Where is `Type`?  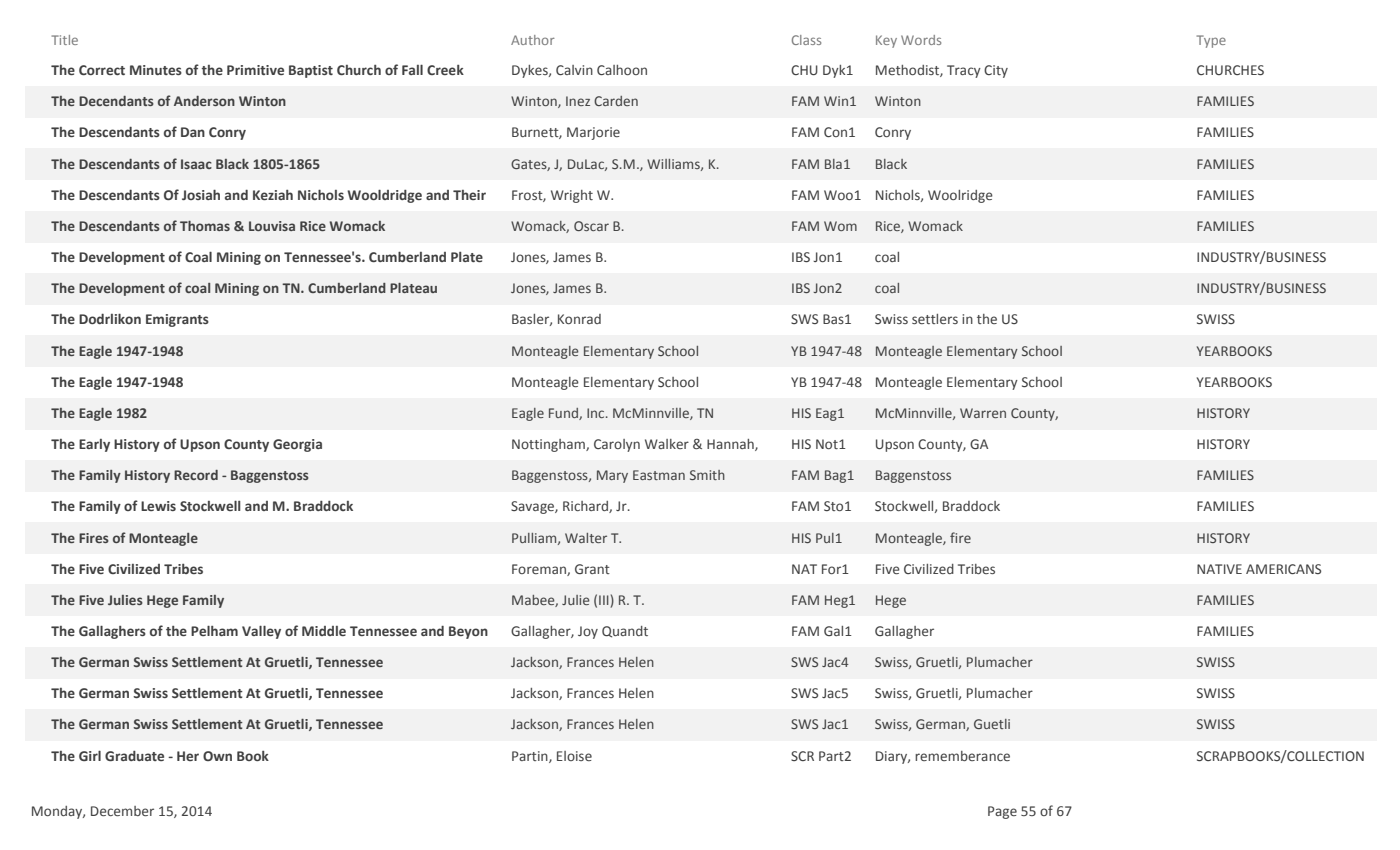
Type is located at coordinates (1211, 41).
